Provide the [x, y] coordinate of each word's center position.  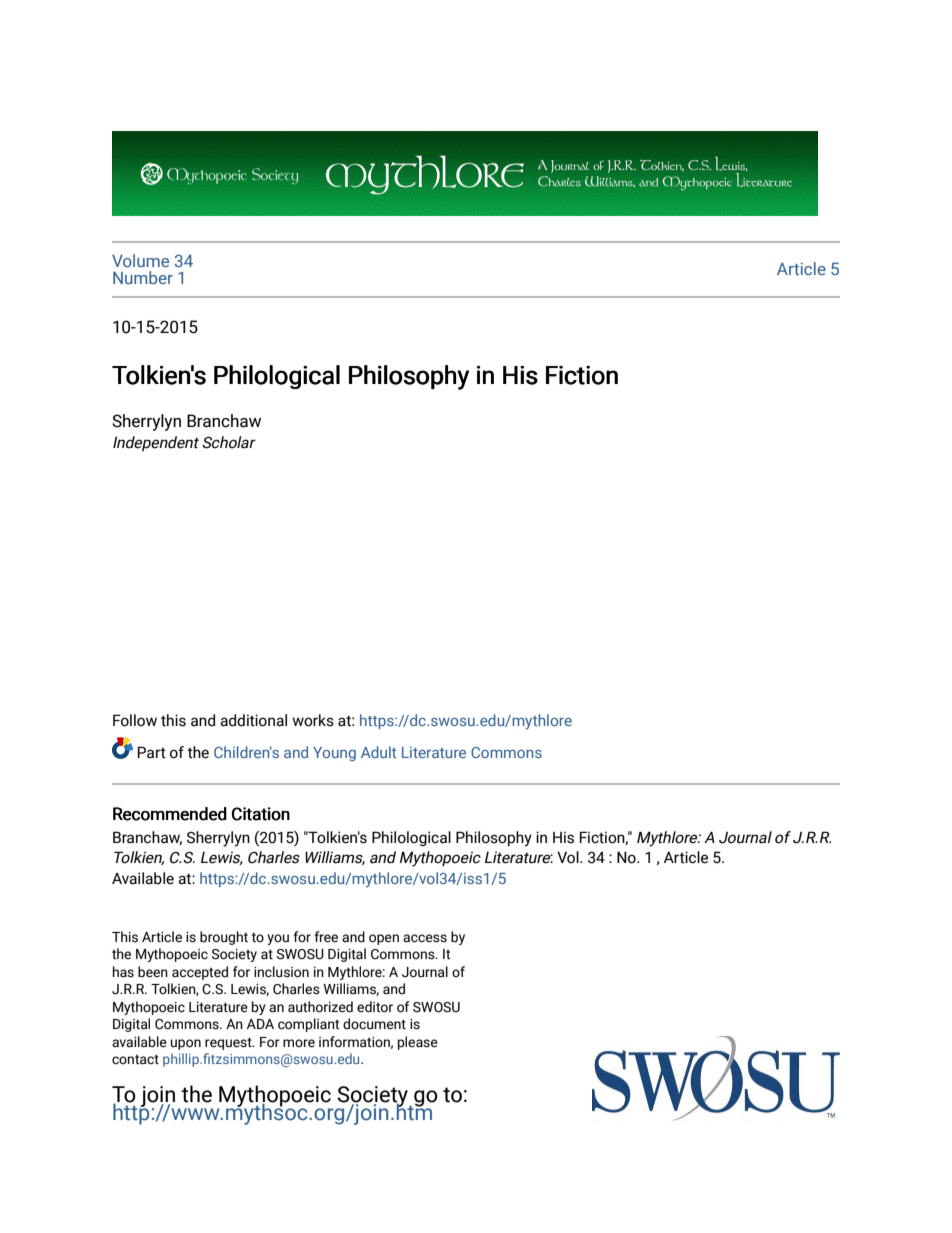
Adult [378, 752]
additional [253, 720]
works [313, 720]
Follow [135, 720]
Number [143, 277]
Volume [140, 260]
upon [186, 1044]
